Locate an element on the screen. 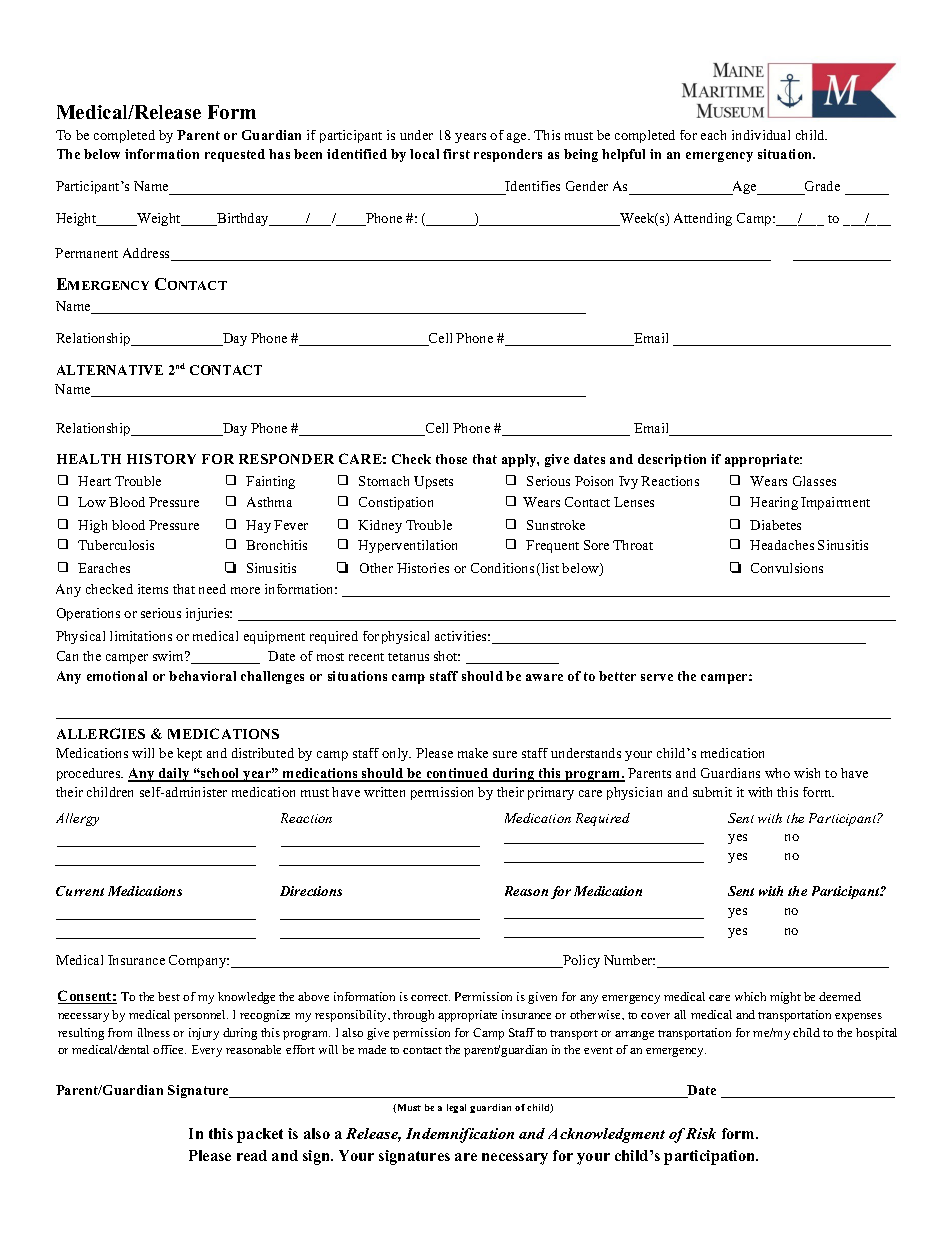 The height and width of the screenshot is (1233, 952). aware is located at coordinates (544, 677).
